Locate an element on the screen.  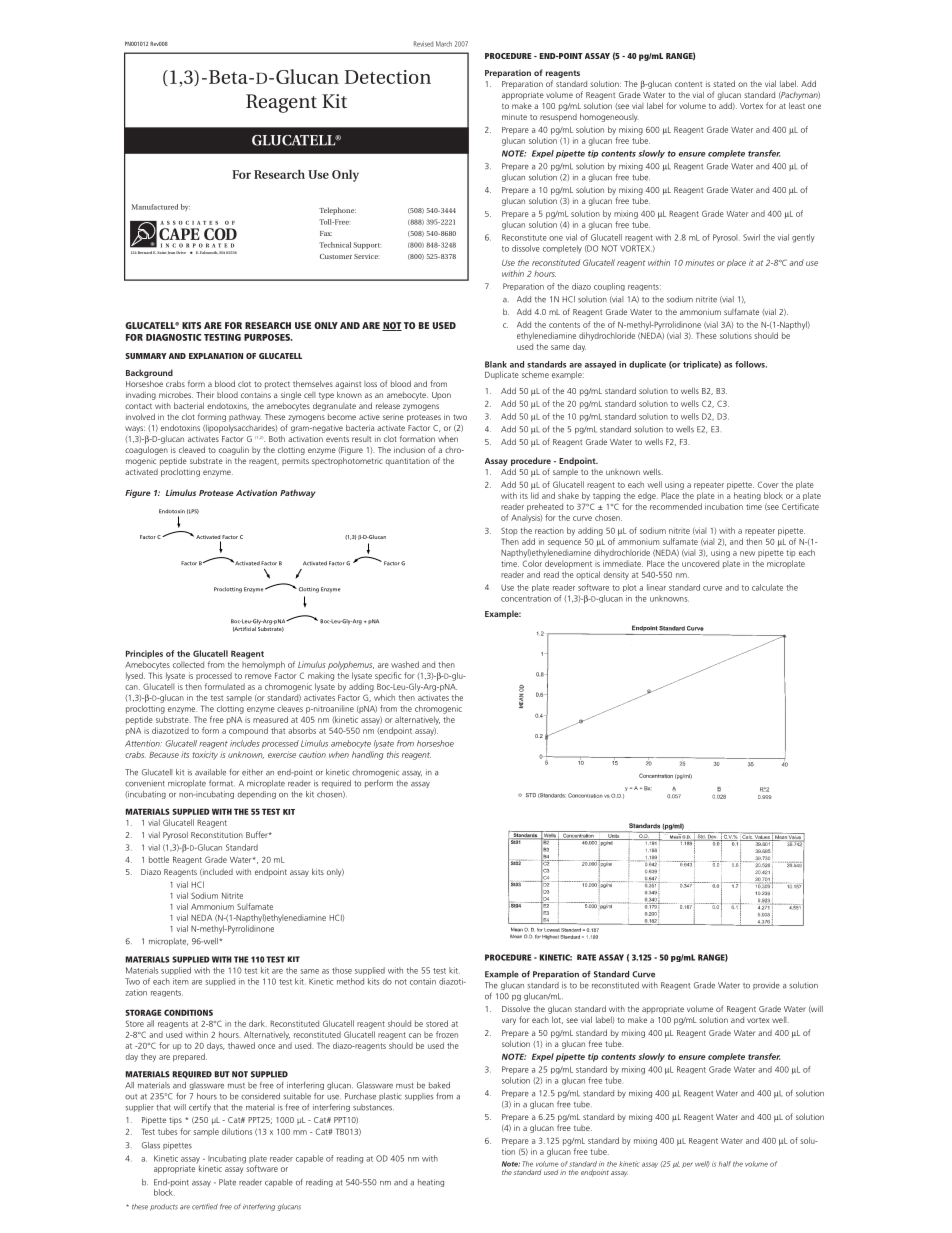
supplies is located at coordinates (419, 1097).
